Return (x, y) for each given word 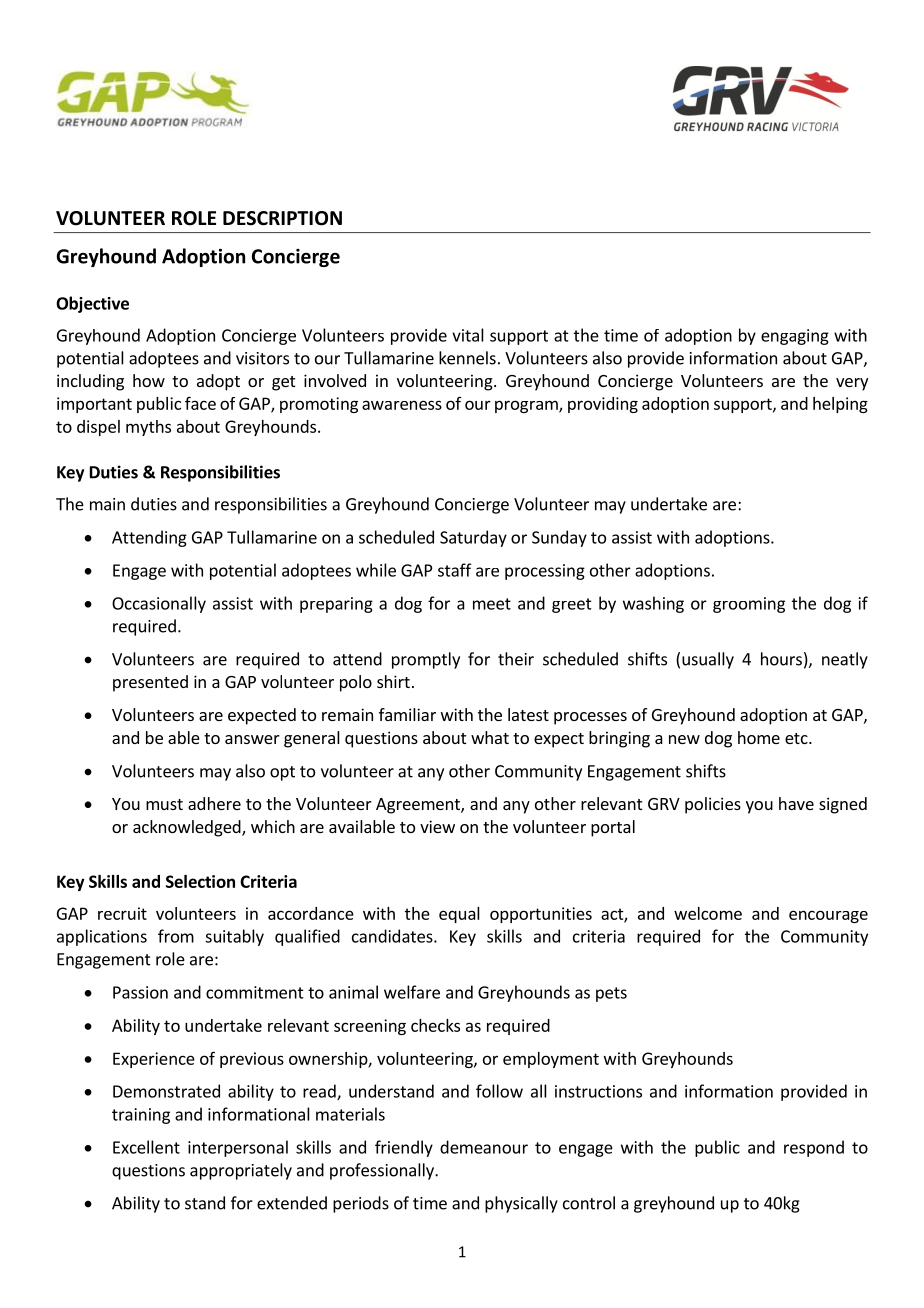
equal (459, 915)
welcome (708, 913)
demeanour (484, 1147)
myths (148, 428)
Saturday (473, 538)
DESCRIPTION (282, 218)
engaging (795, 337)
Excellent (146, 1147)
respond (814, 1148)
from (176, 936)
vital (468, 335)
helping (840, 405)
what (490, 737)
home (759, 737)
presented (150, 683)
